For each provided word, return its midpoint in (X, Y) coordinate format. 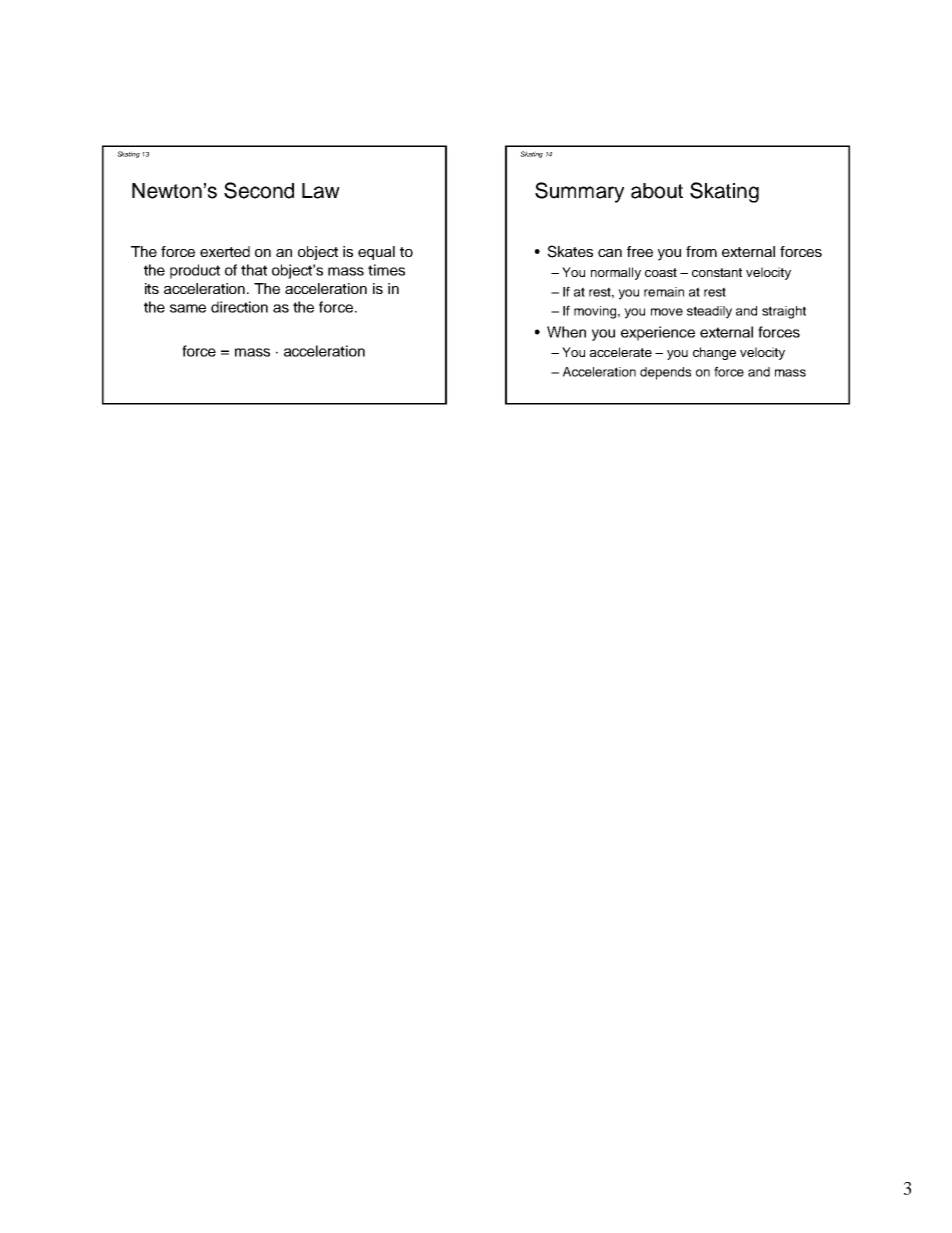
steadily (709, 312)
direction (239, 307)
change (714, 353)
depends (665, 373)
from (701, 251)
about (657, 191)
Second (259, 190)
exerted (225, 251)
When (566, 332)
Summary (579, 192)
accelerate (621, 352)
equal (376, 253)
